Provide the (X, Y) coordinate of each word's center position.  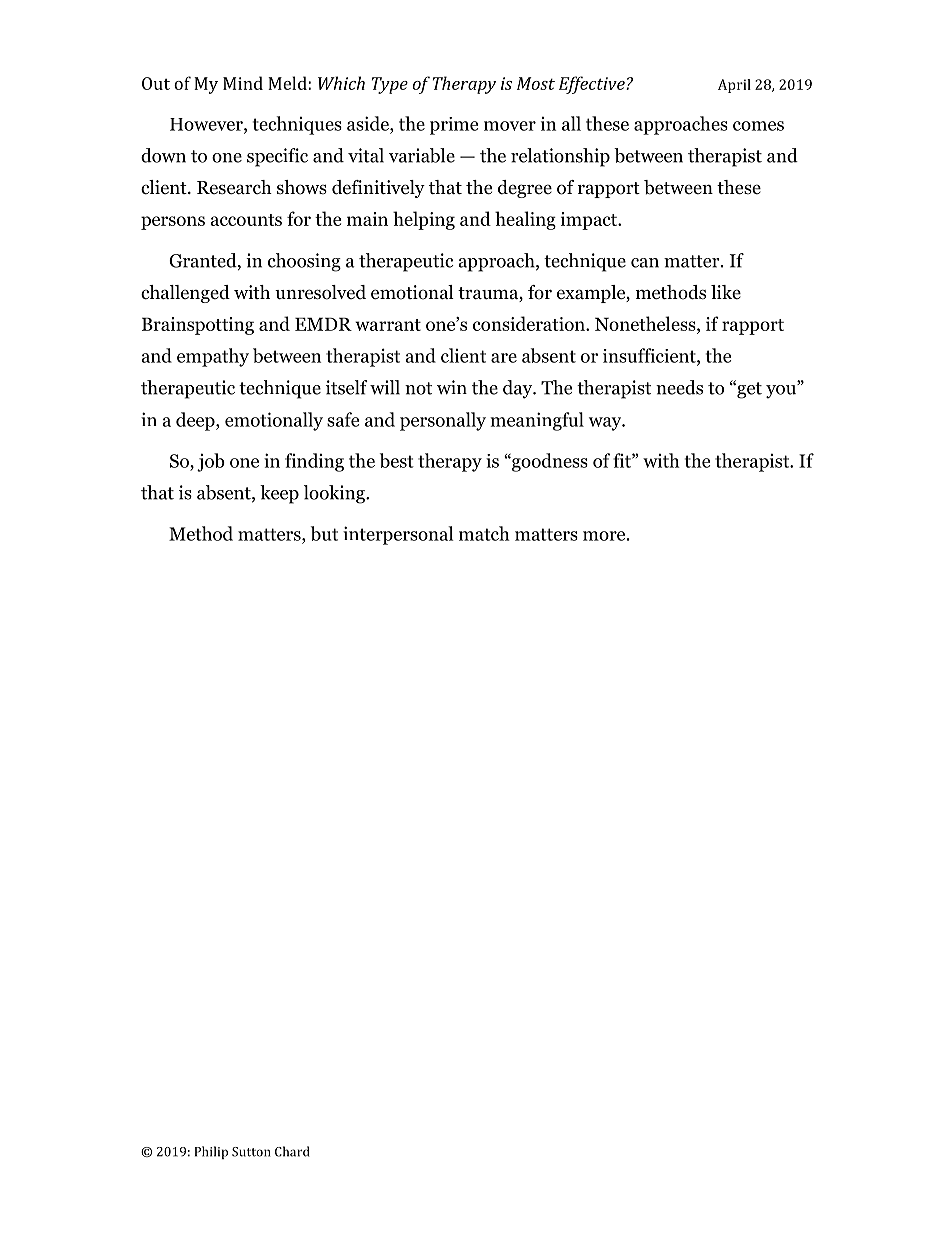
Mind (243, 83)
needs (679, 387)
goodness (549, 462)
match (484, 533)
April (734, 86)
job (211, 462)
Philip (211, 1152)
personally (443, 421)
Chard (292, 1151)
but (324, 533)
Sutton (251, 1152)
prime (454, 126)
